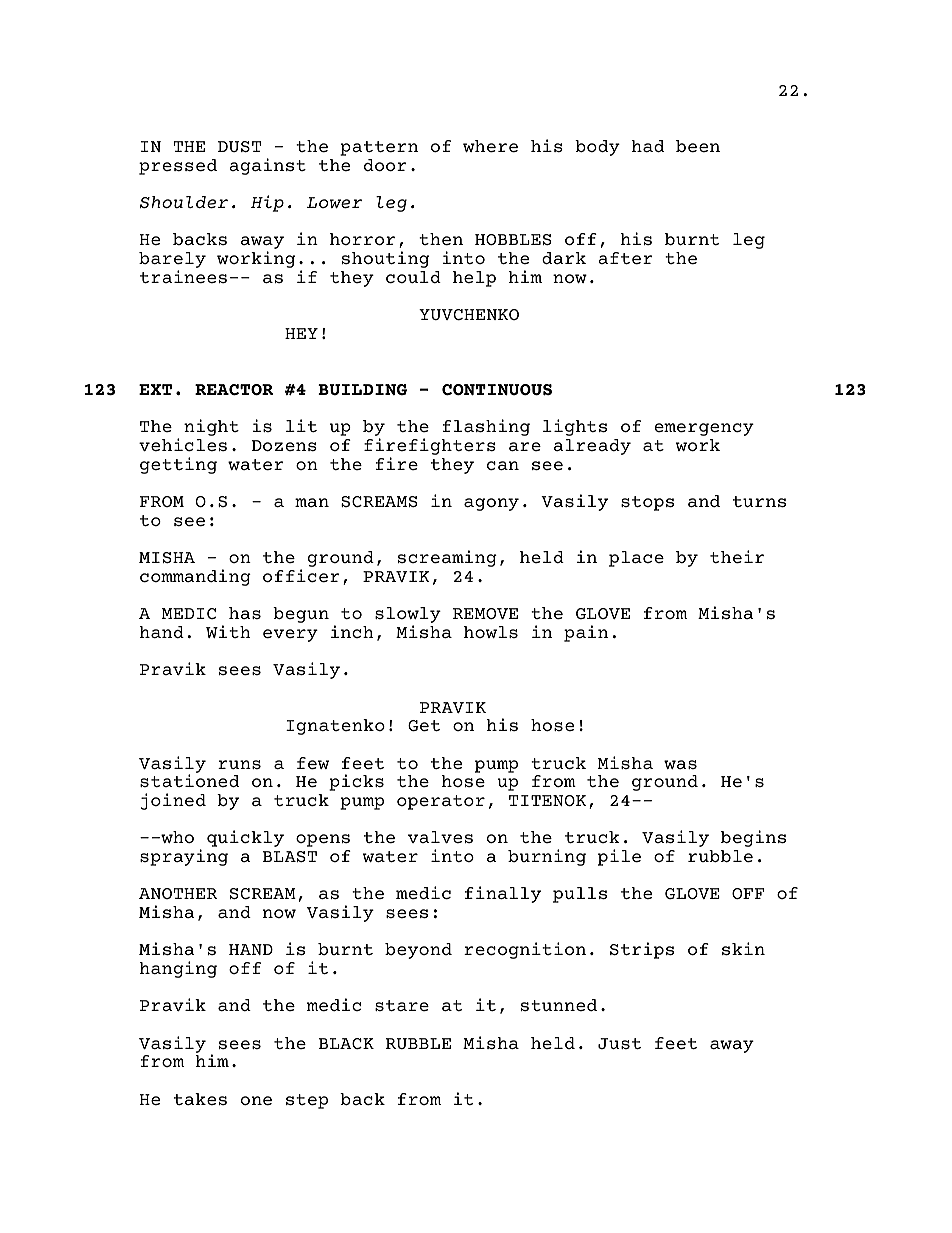 The width and height of the image is (952, 1233). I want to click on valves, so click(440, 837).
